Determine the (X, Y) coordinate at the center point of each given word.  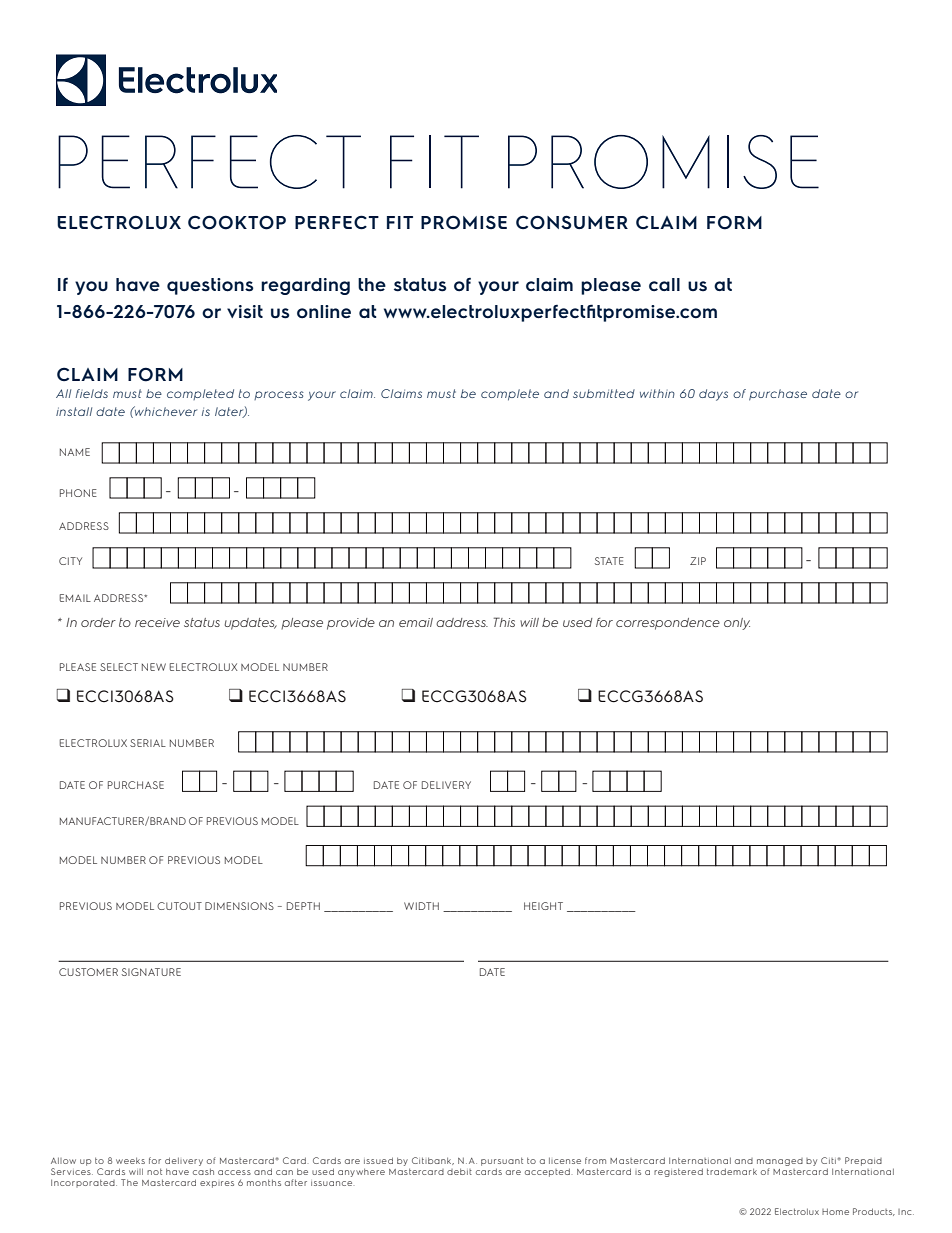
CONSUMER (572, 222)
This (504, 622)
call (664, 284)
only (737, 624)
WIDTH (421, 906)
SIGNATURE (151, 972)
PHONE (78, 493)
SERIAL (148, 743)
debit (459, 1171)
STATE (609, 561)
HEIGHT (543, 906)
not (154, 1171)
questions (210, 286)
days (713, 395)
